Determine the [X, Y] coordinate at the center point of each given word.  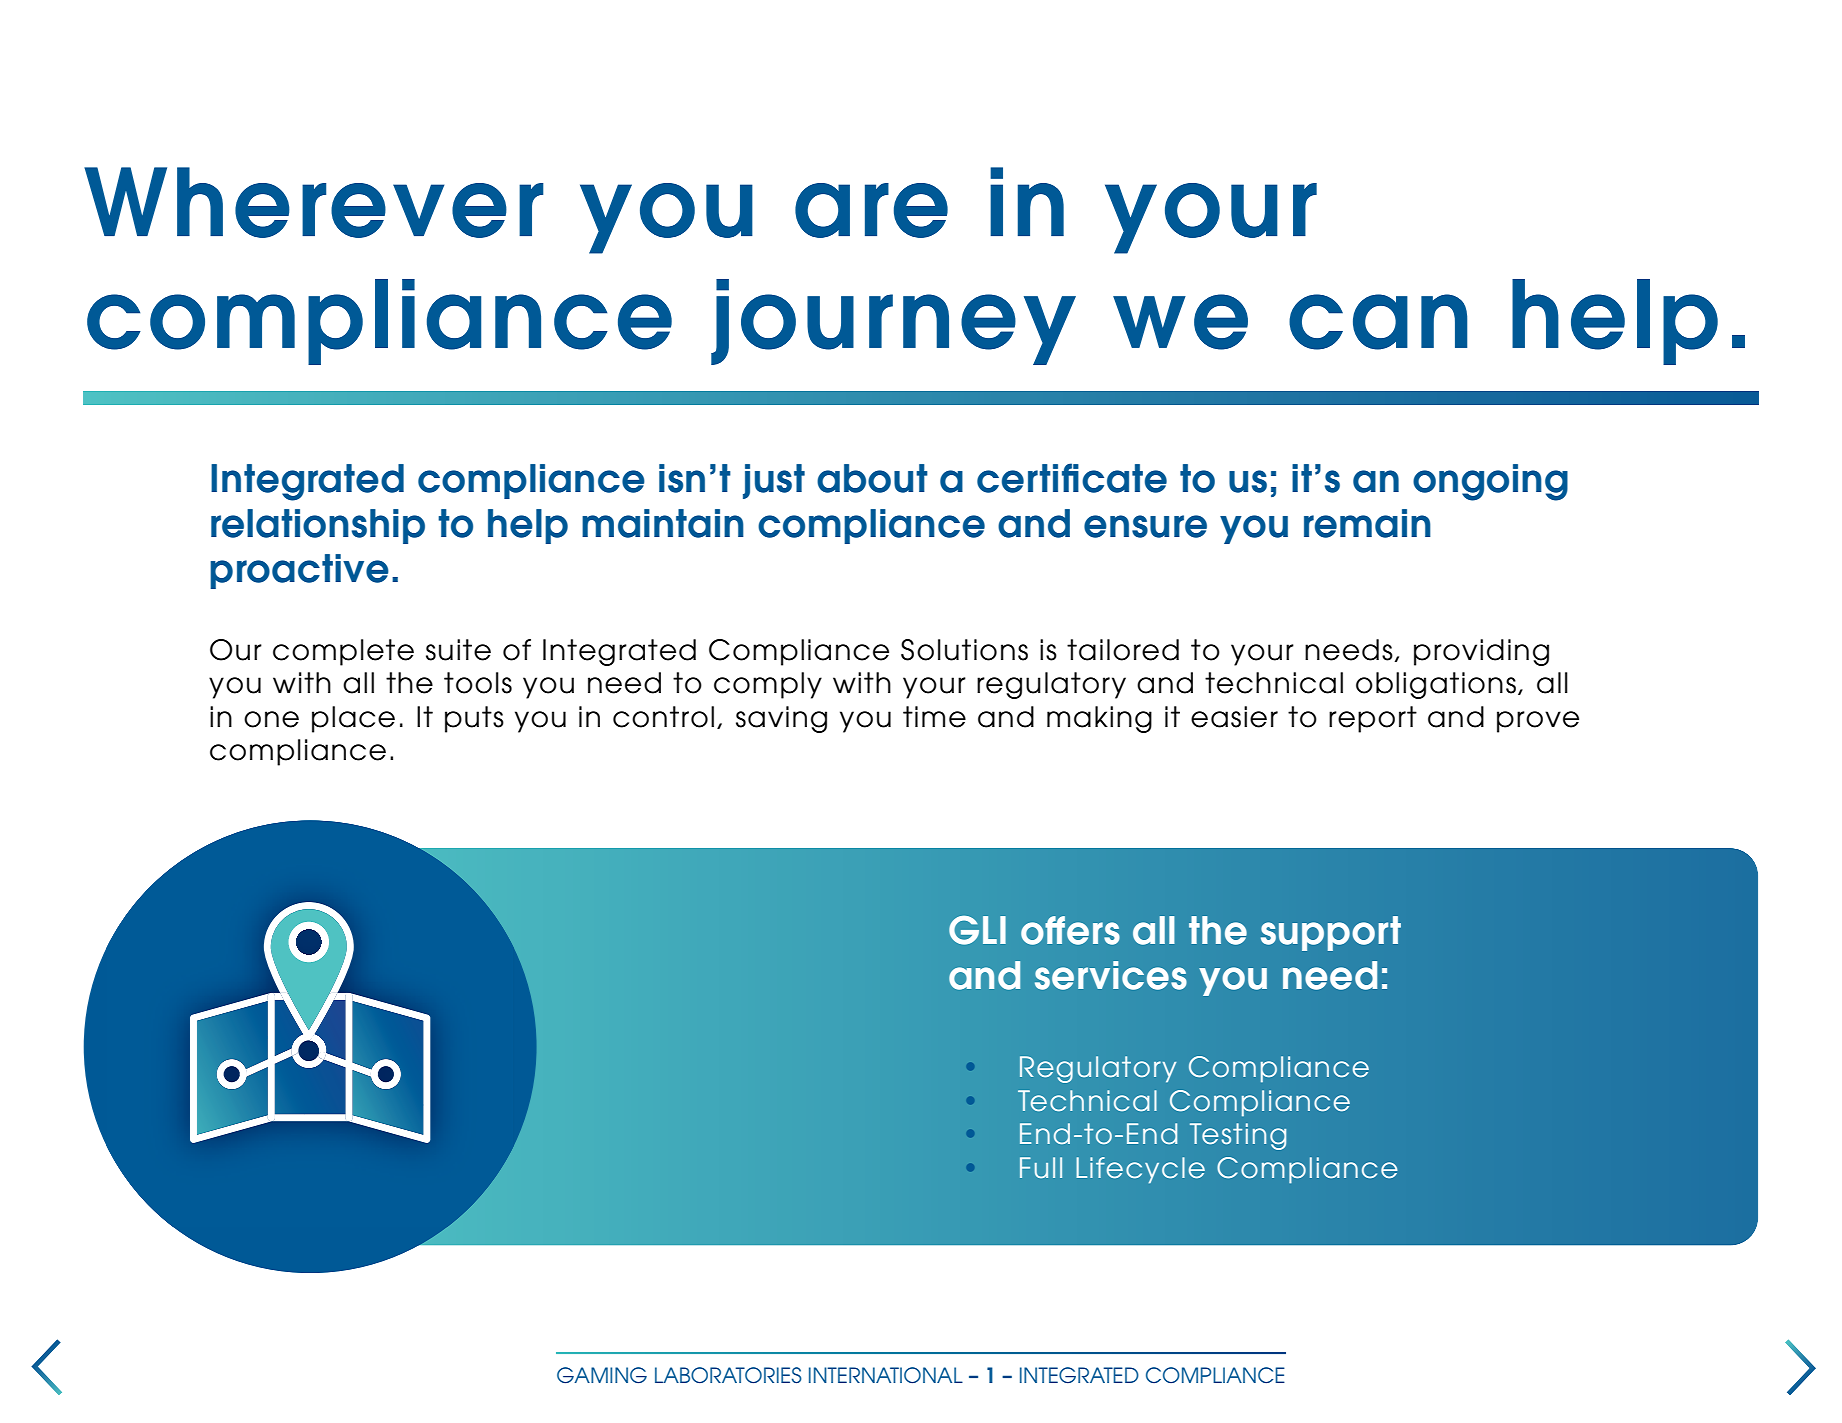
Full [1041, 1167]
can [1378, 322]
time [934, 717]
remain [1367, 523]
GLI [977, 930]
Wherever [314, 202]
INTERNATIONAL [886, 1375]
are [871, 210]
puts [474, 719]
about [872, 478]
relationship [318, 526]
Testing [1238, 1136]
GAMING [602, 1375]
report [1373, 719]
